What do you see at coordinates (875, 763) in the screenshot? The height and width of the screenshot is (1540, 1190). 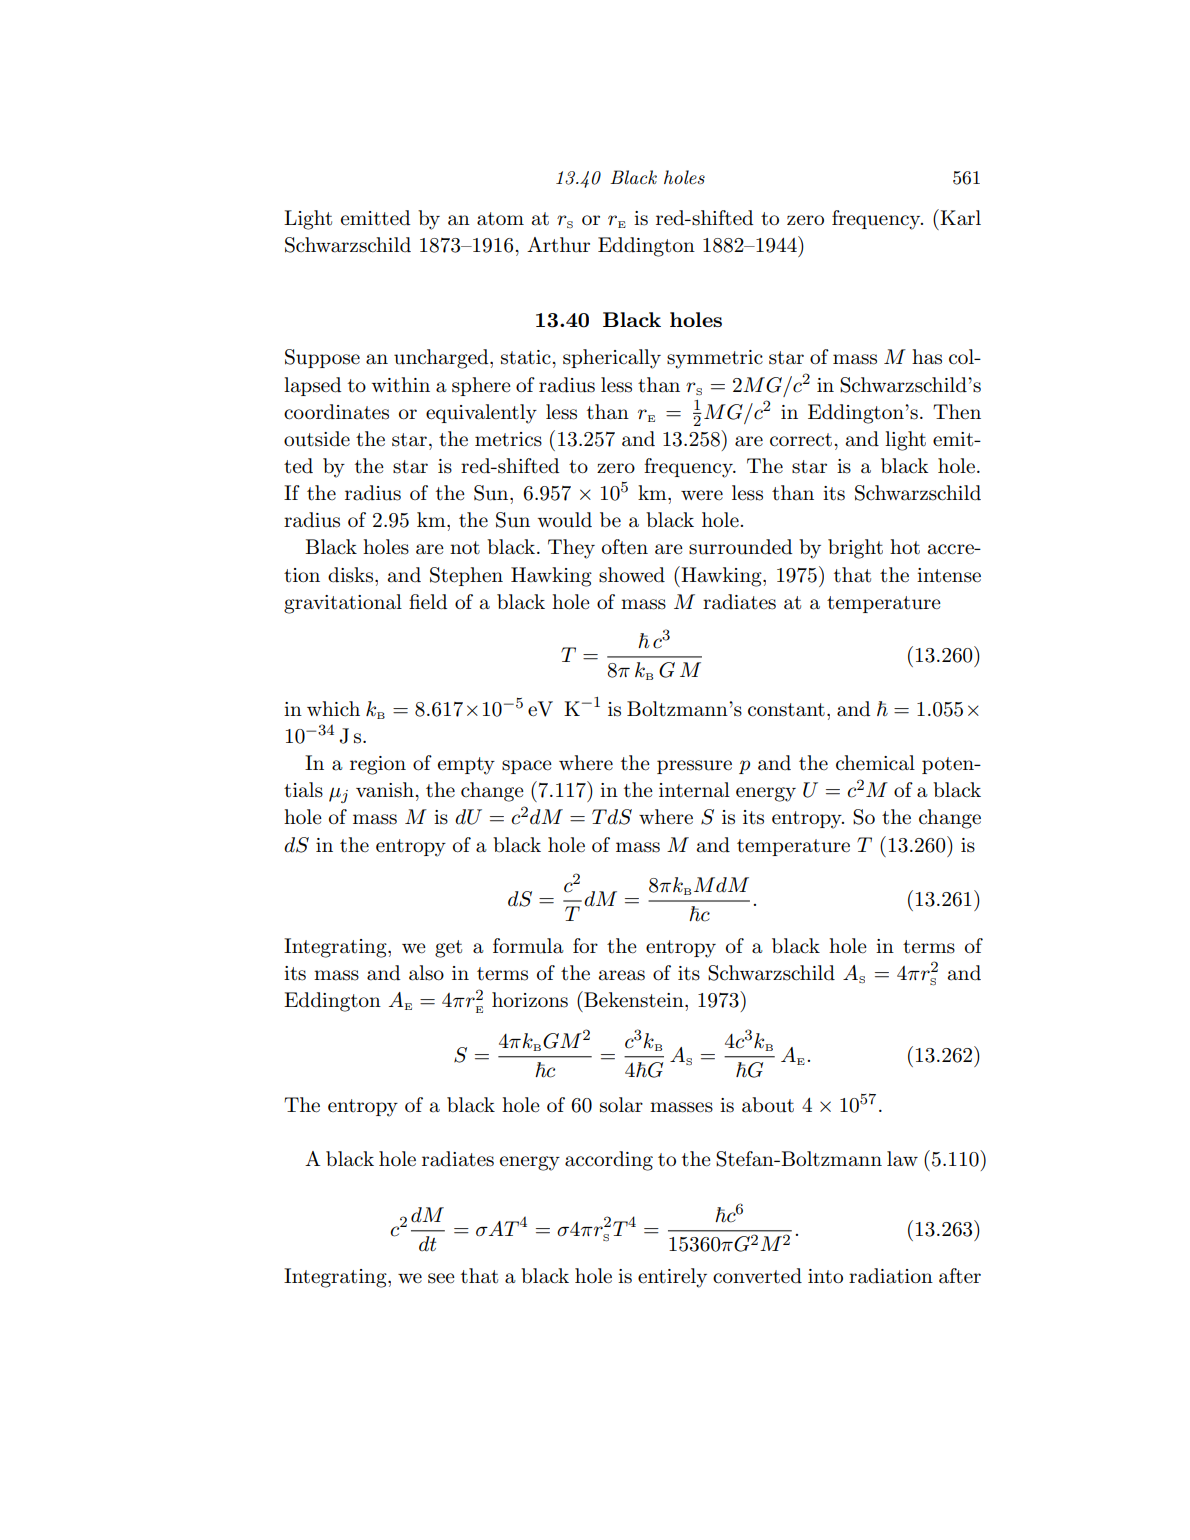 I see `chemical` at bounding box center [875, 763].
